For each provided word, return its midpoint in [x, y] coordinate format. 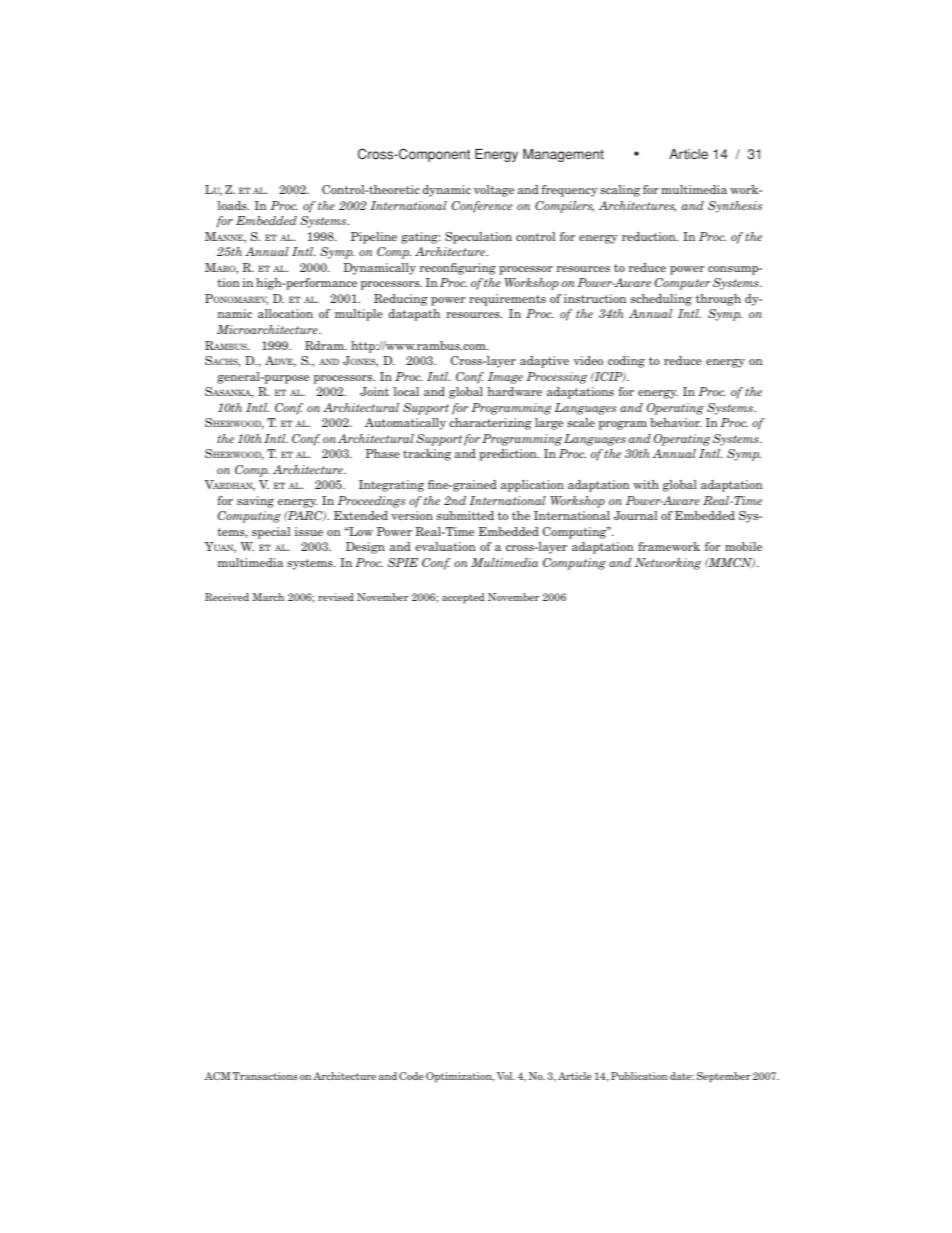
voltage [494, 191]
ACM [217, 1076]
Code [411, 1076]
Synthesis [735, 207]
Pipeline [374, 238]
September [724, 1077]
